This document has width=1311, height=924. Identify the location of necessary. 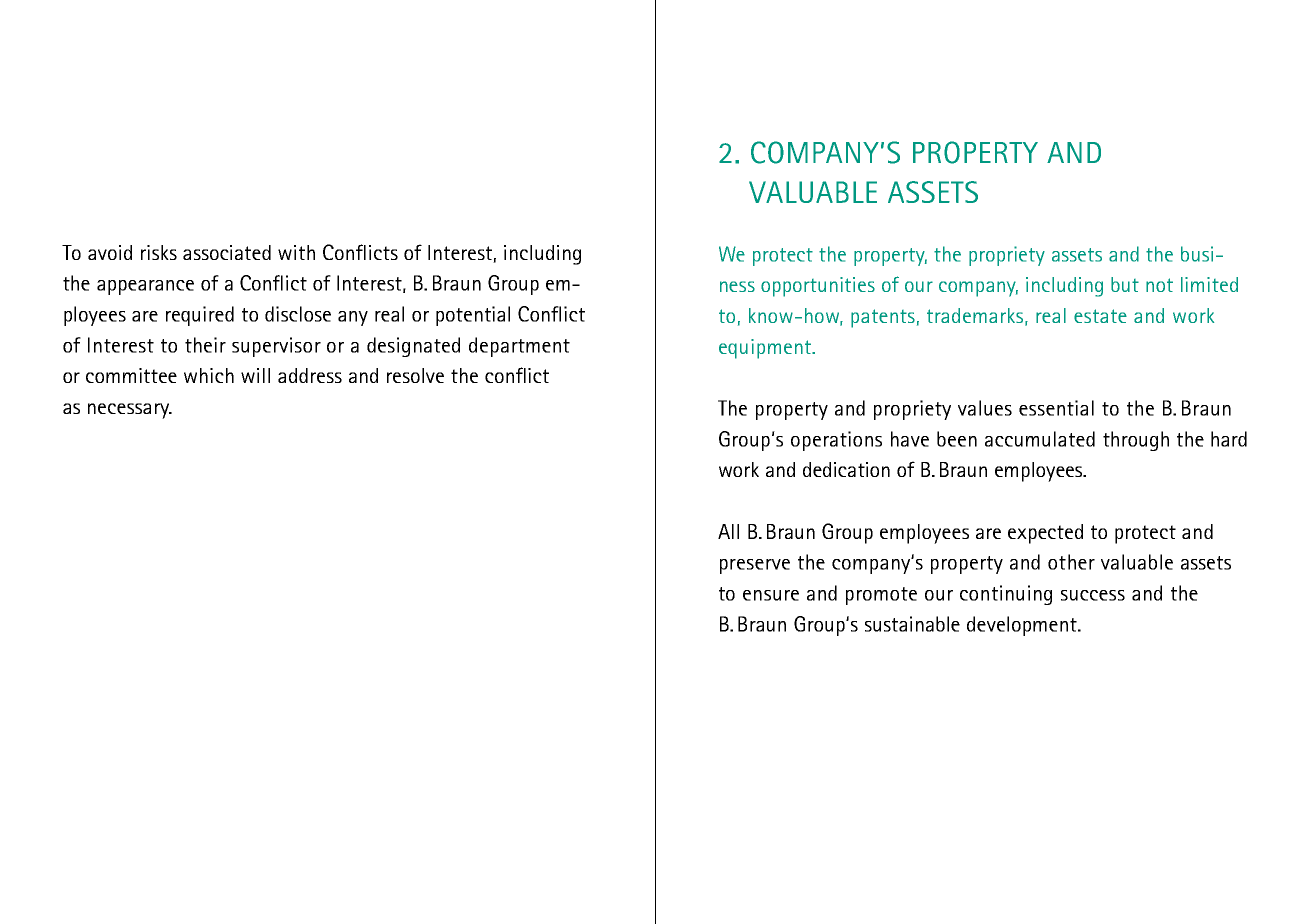
(130, 411).
